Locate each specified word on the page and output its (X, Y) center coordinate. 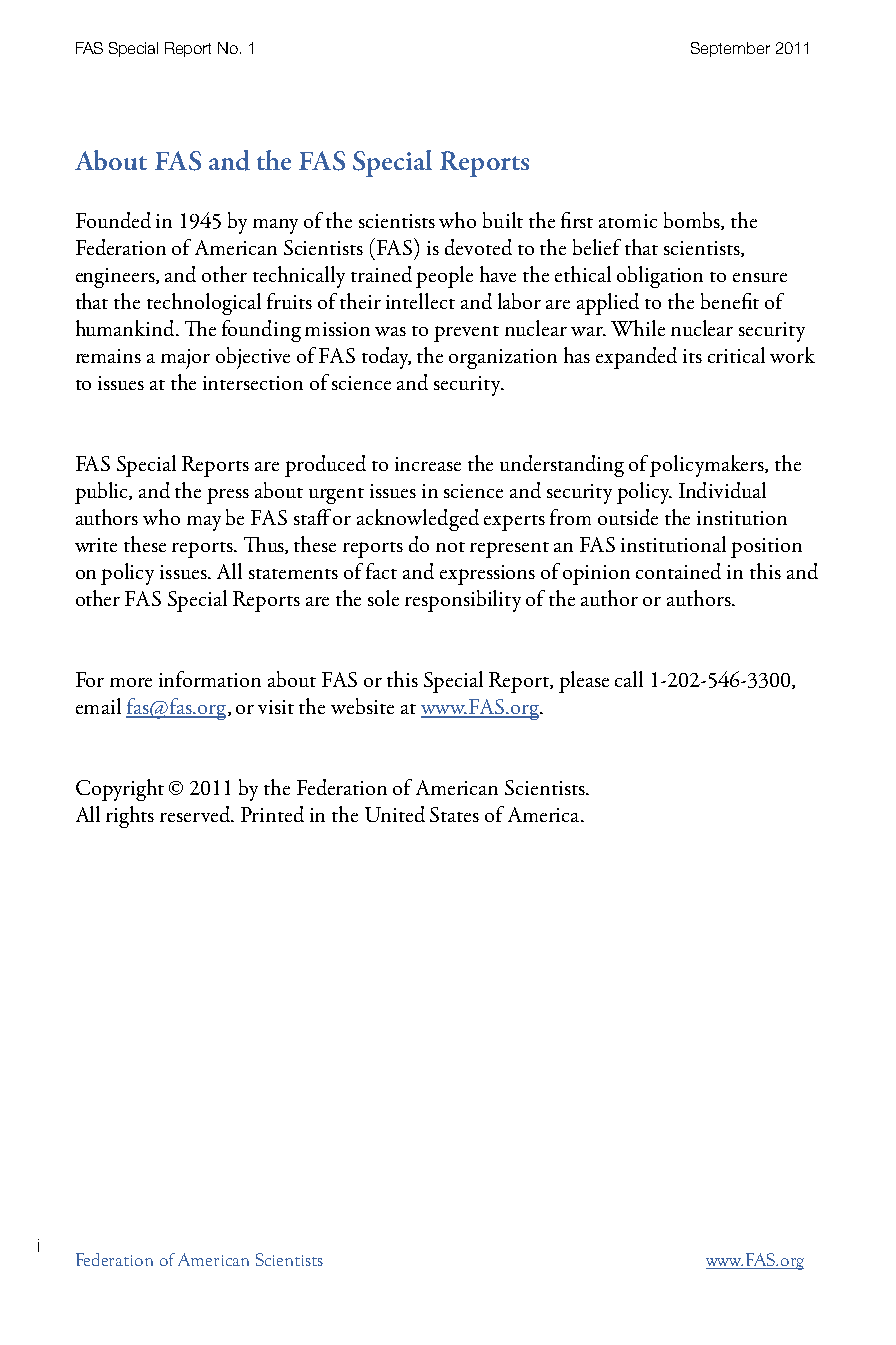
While (638, 328)
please (584, 682)
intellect (420, 301)
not (450, 547)
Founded (113, 220)
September (730, 49)
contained (678, 571)
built (503, 220)
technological (204, 304)
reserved (197, 814)
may (204, 523)
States (454, 814)
